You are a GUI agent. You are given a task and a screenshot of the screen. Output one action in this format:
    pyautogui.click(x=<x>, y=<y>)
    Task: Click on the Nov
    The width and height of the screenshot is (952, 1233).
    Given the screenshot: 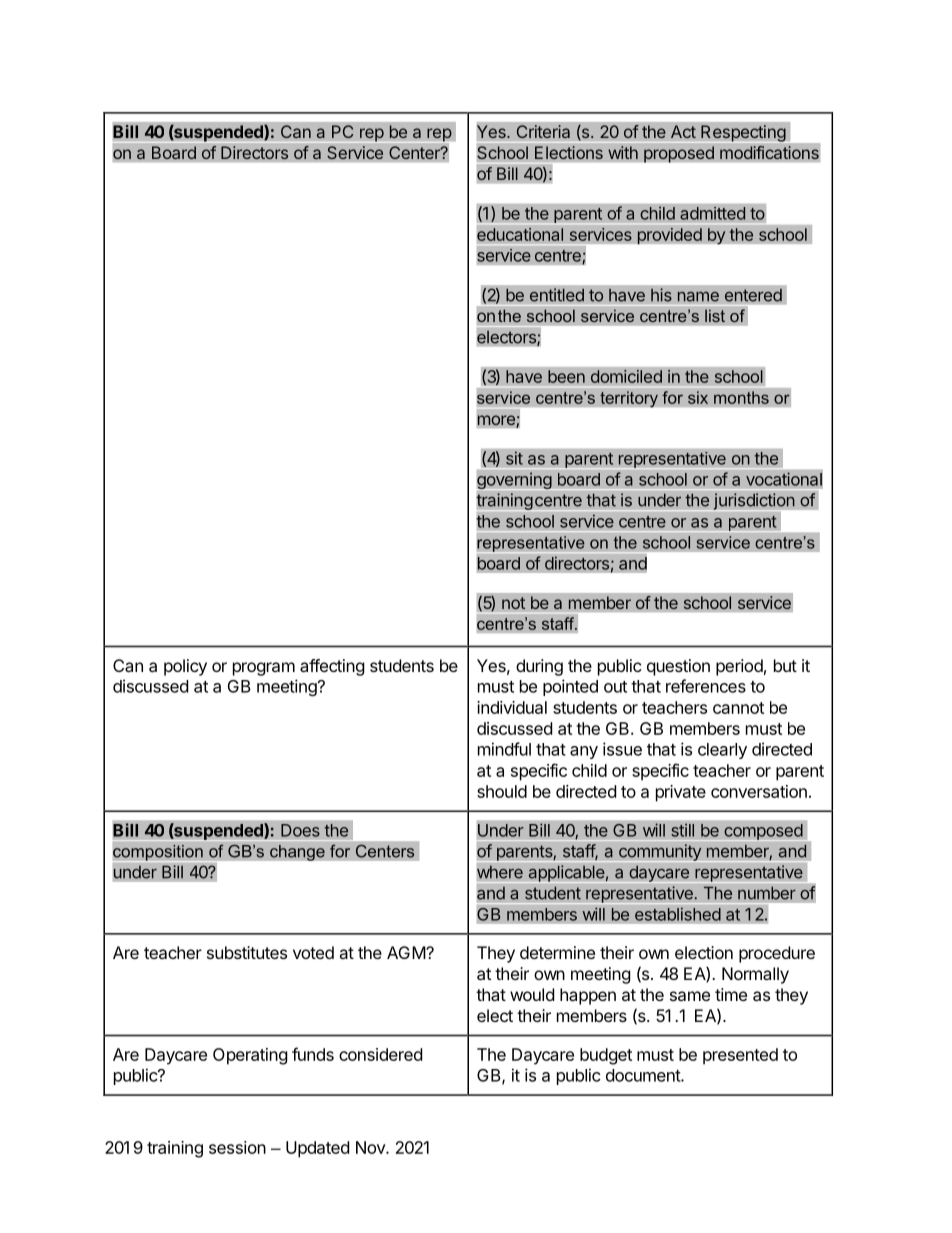 What is the action you would take?
    pyautogui.click(x=371, y=1147)
